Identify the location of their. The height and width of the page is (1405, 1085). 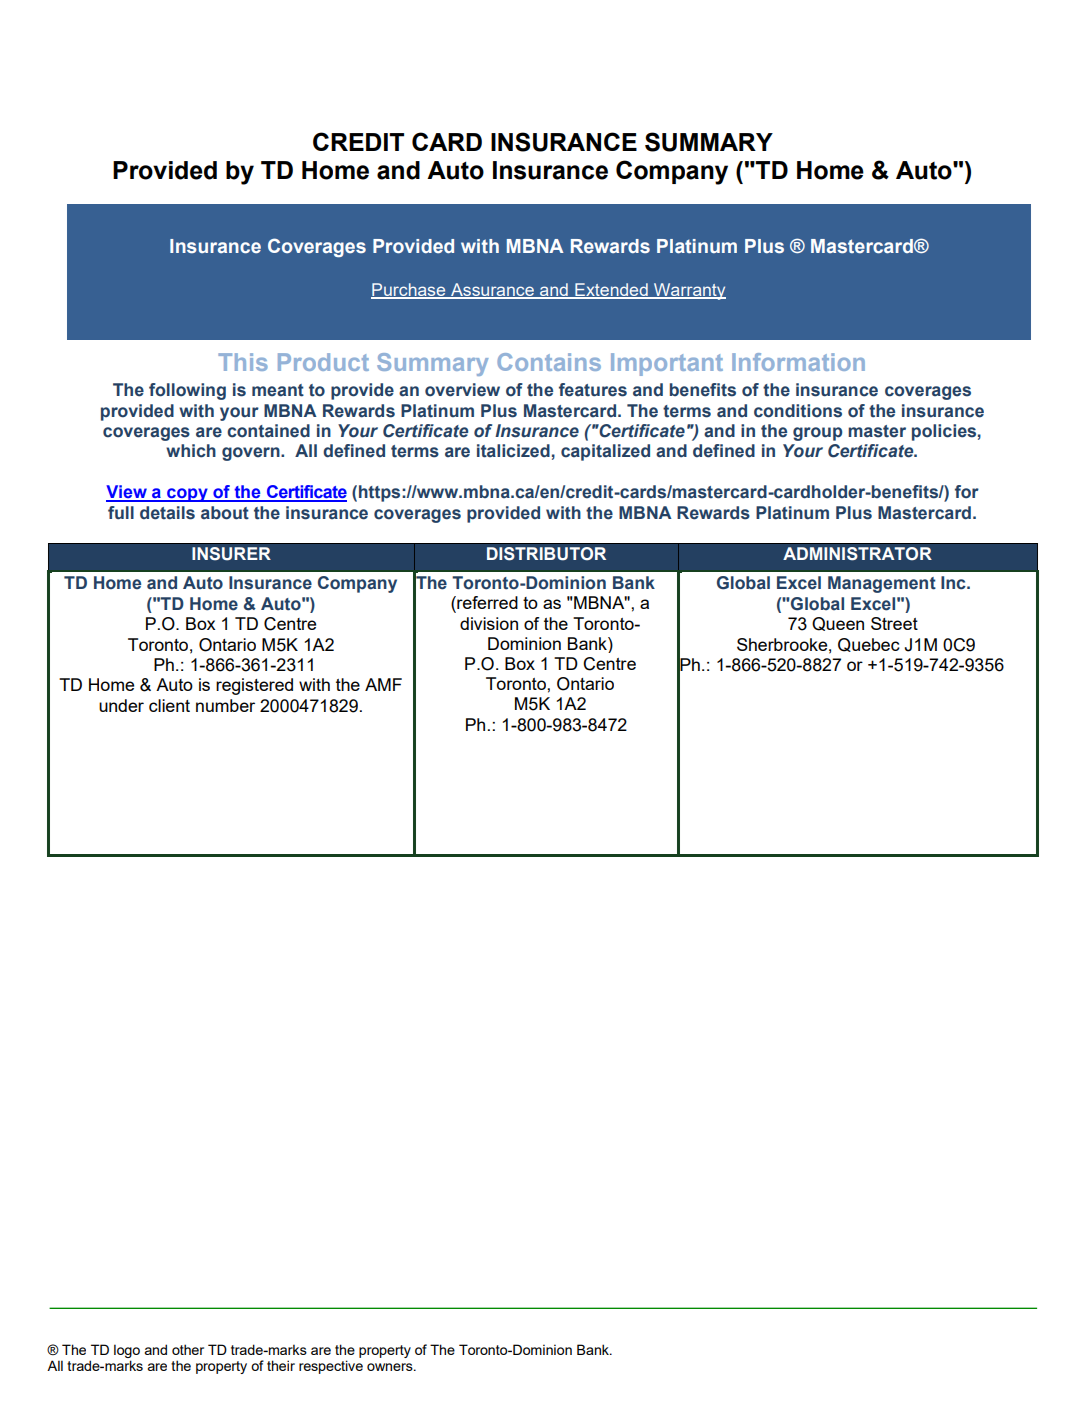
(281, 1365).
